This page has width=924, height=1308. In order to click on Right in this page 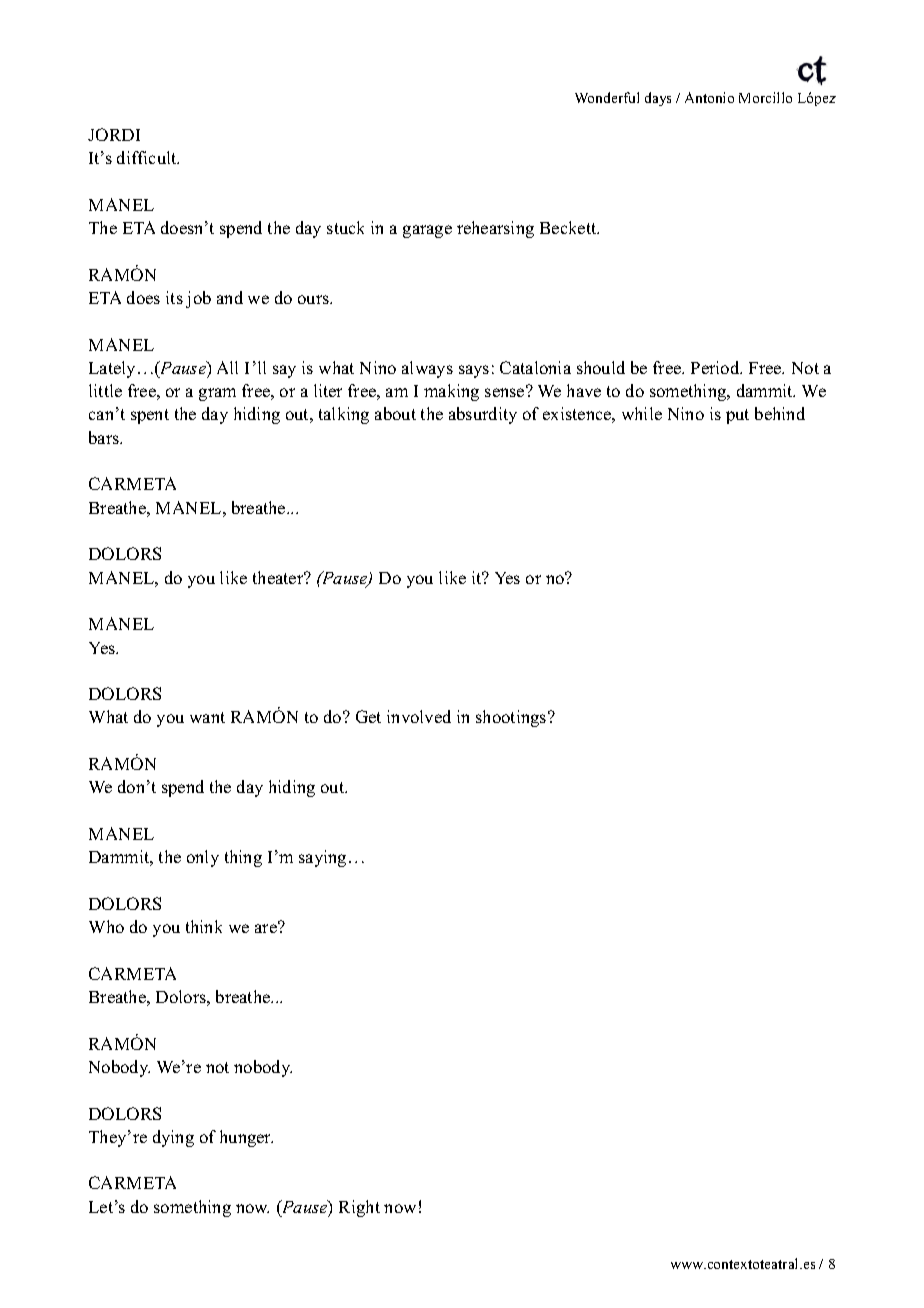, I will do `click(359, 1208)`.
